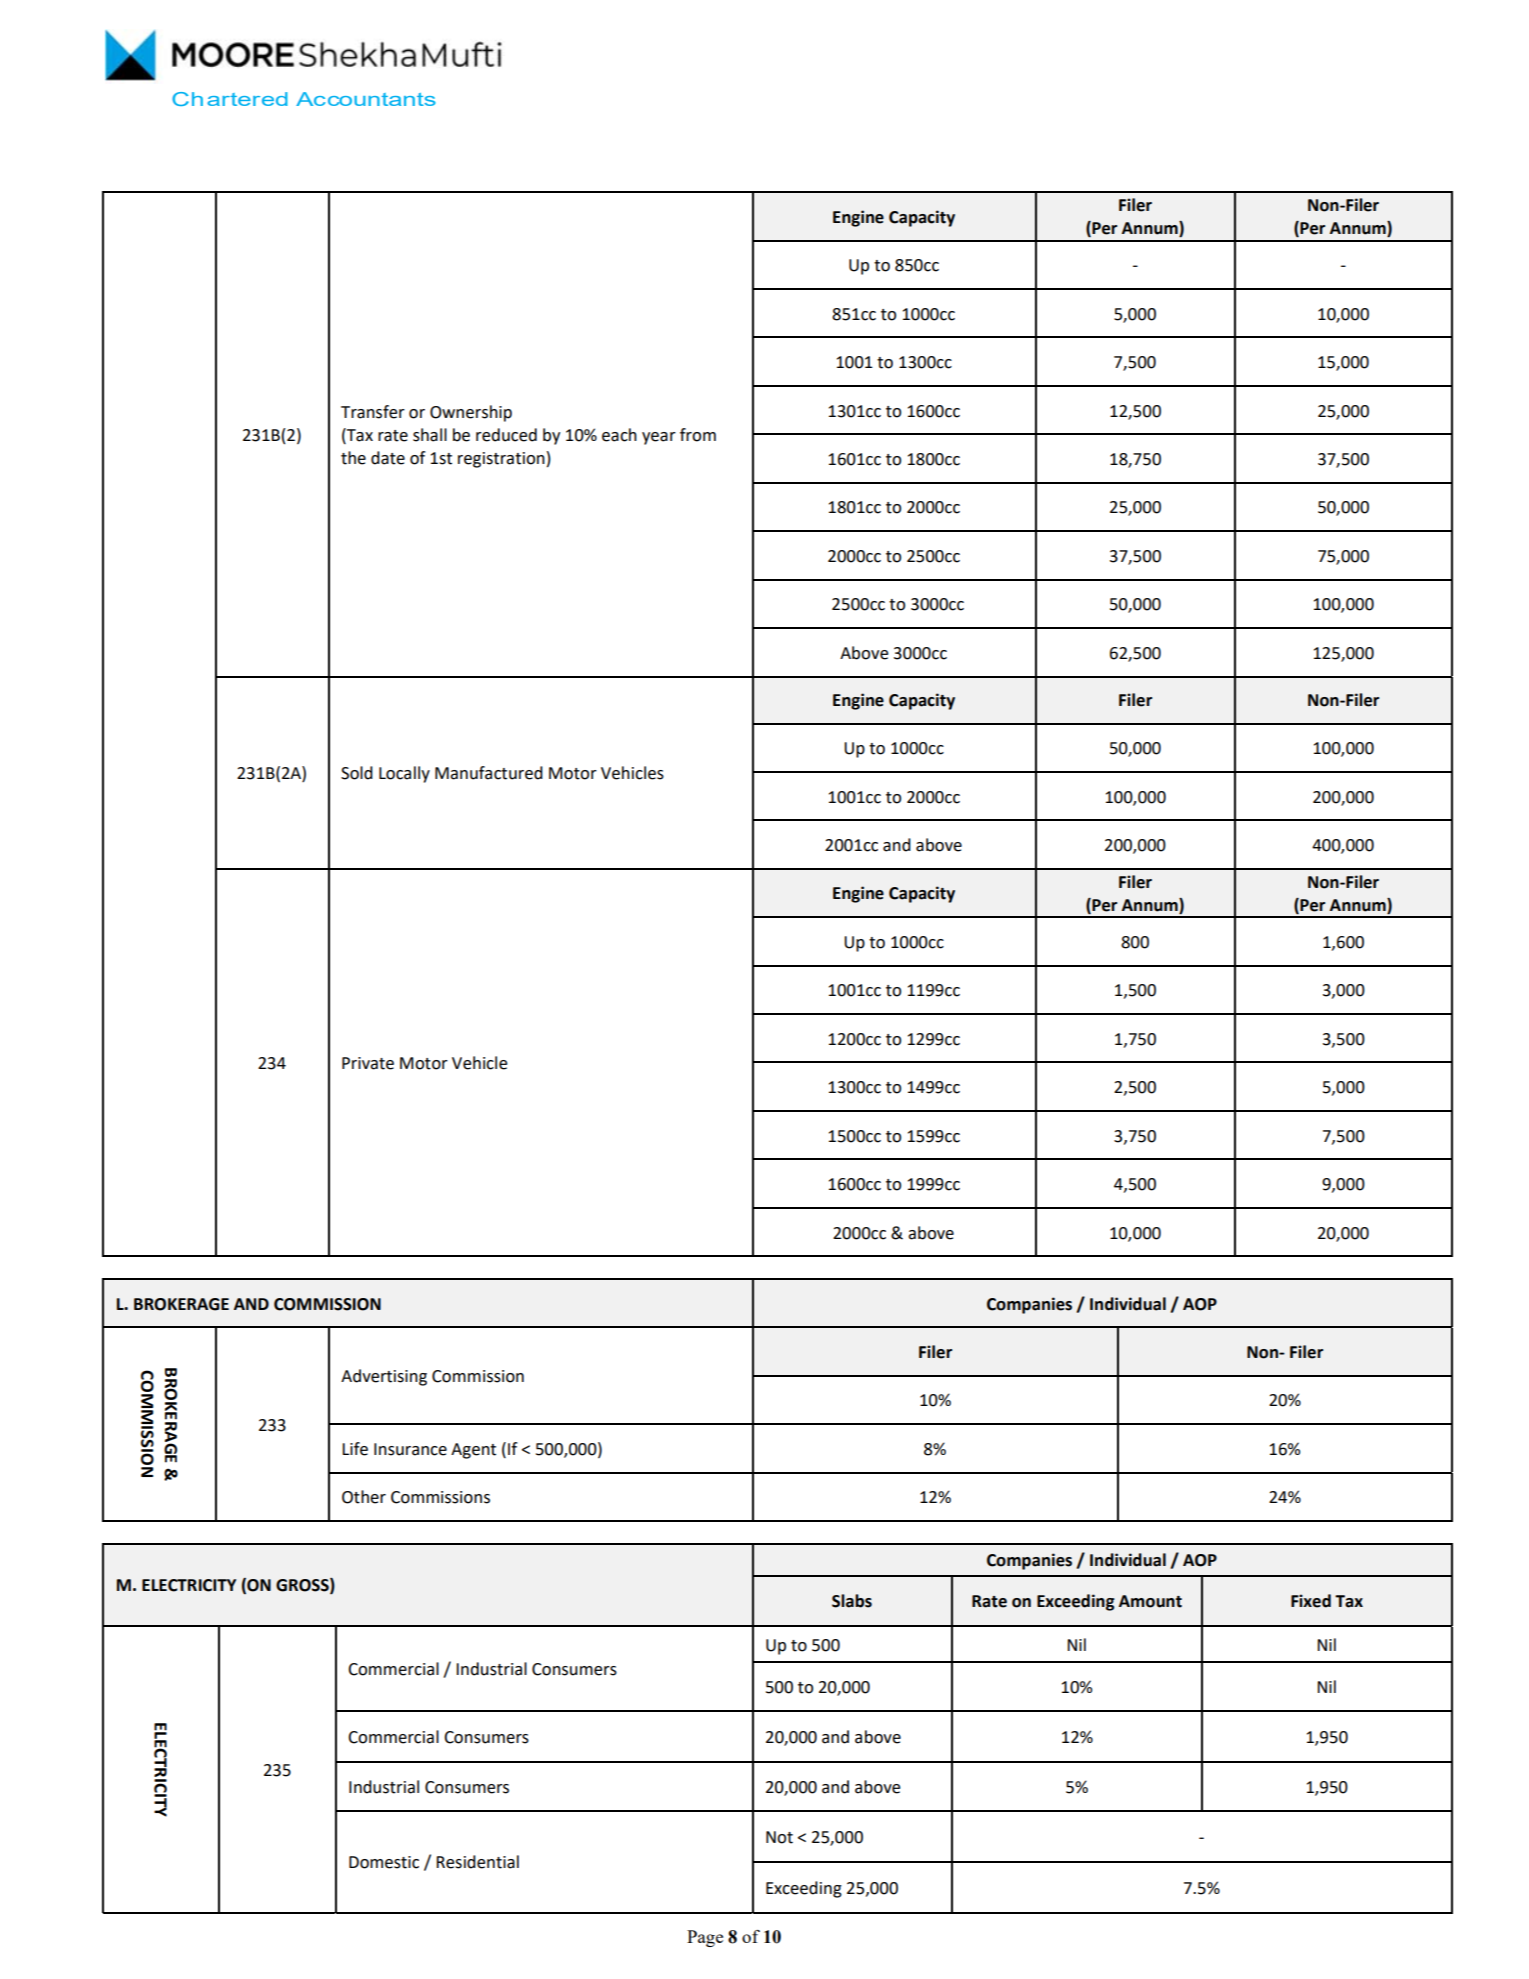 Image resolution: width=1529 pixels, height=1979 pixels. What do you see at coordinates (501, 460) in the image?
I see `registration` at bounding box center [501, 460].
